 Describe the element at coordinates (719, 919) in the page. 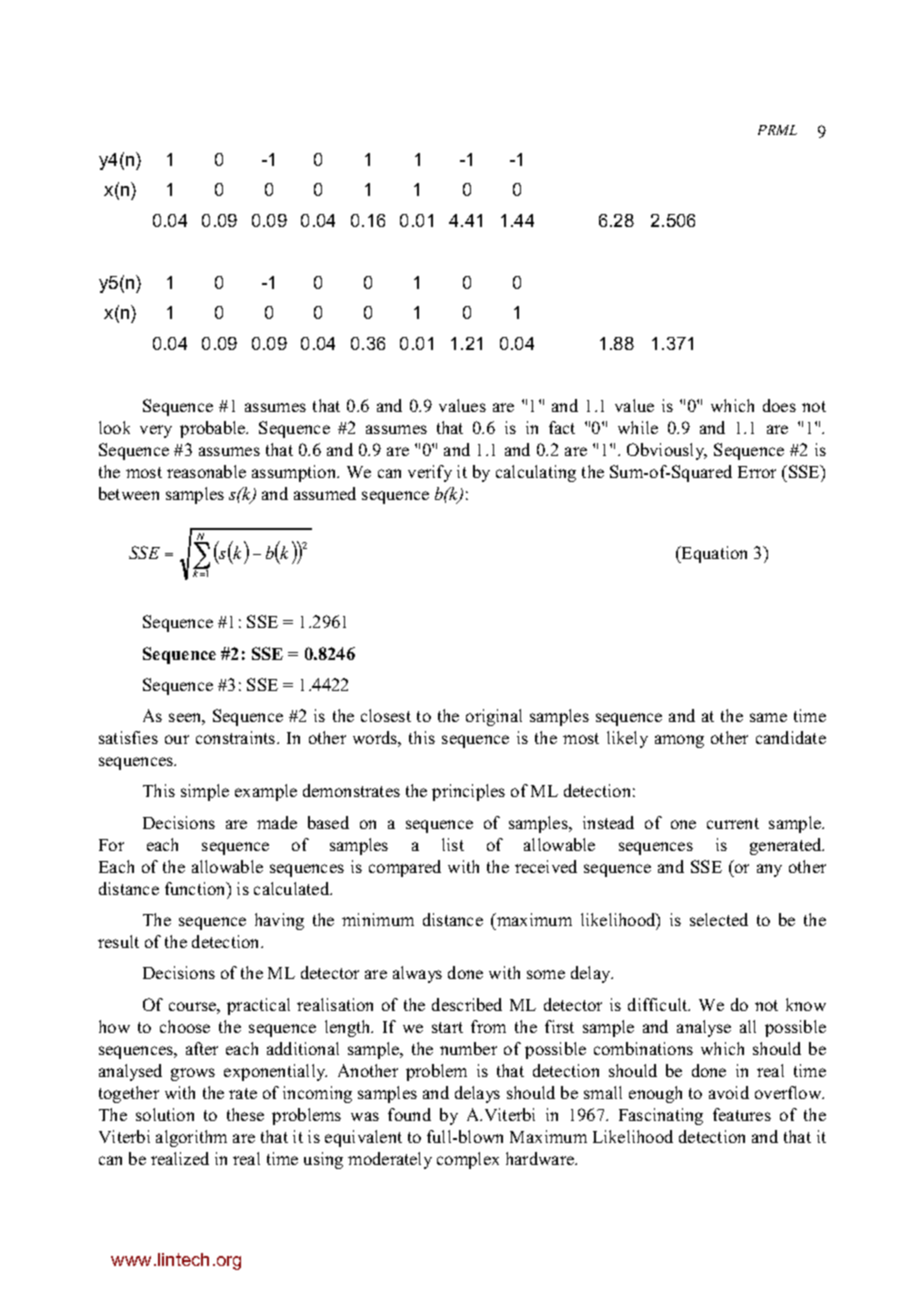

I see `selected` at that location.
